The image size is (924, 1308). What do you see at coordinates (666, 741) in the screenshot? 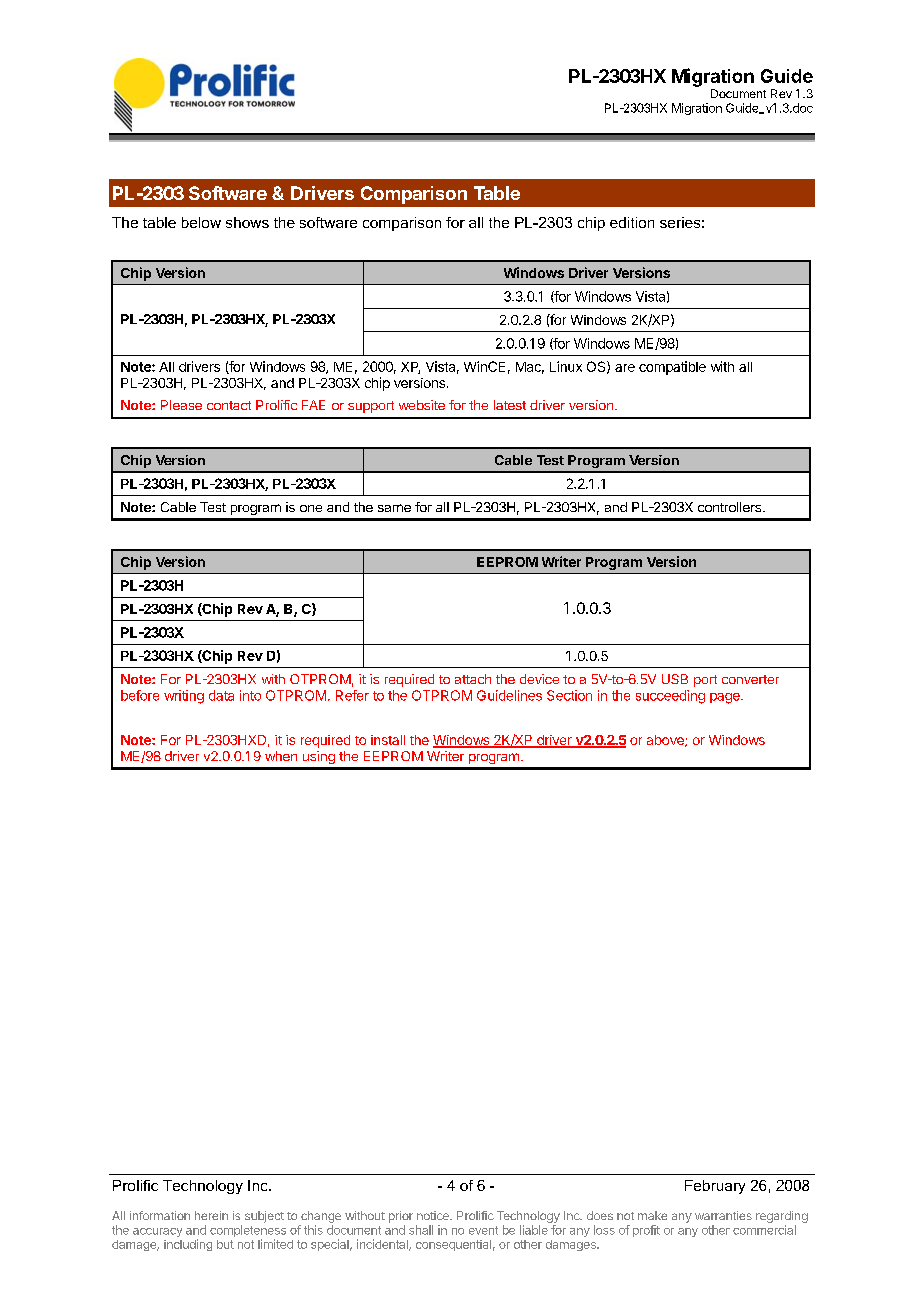
I see `above` at bounding box center [666, 741].
